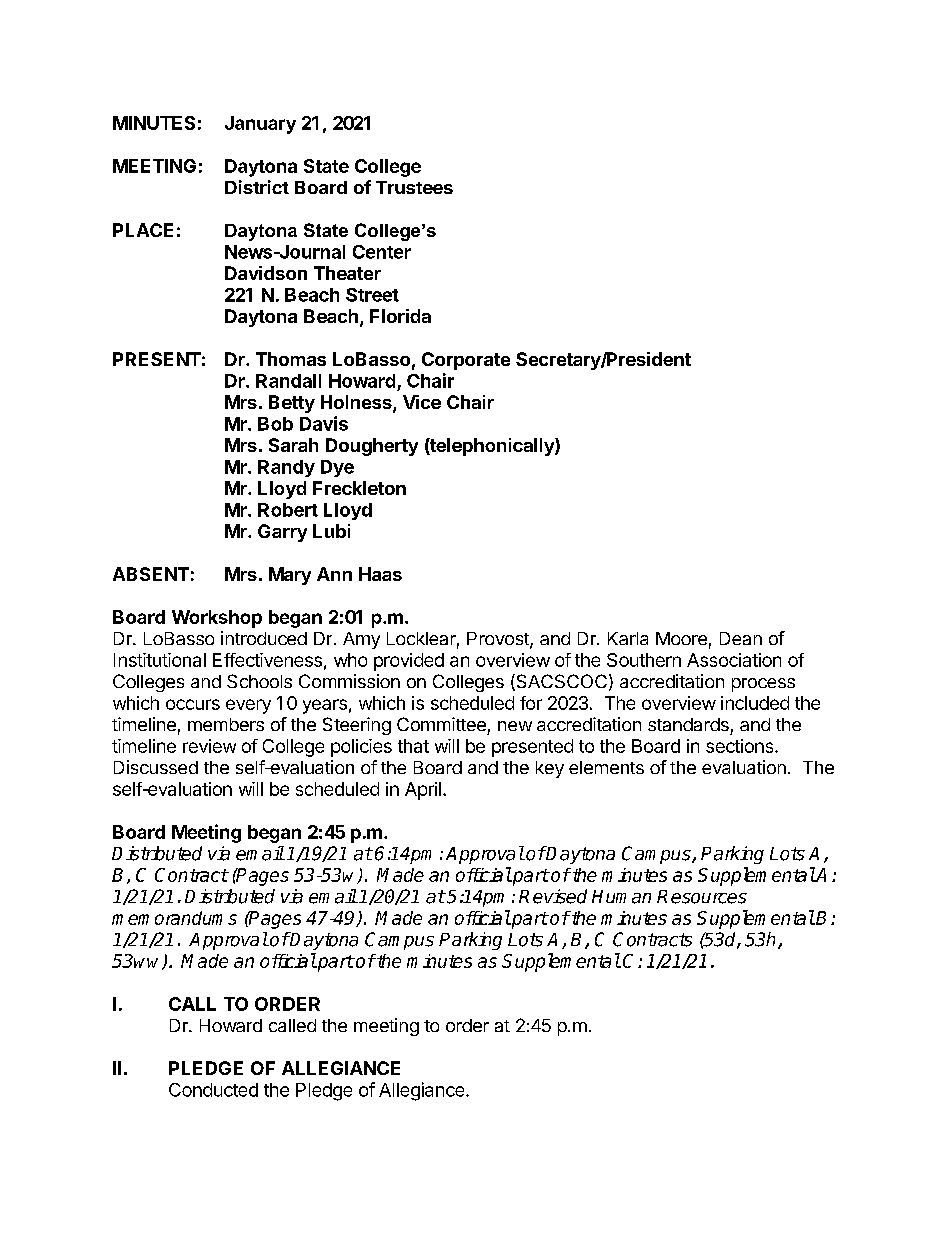 The image size is (952, 1233). What do you see at coordinates (382, 252) in the screenshot?
I see `Center` at bounding box center [382, 252].
